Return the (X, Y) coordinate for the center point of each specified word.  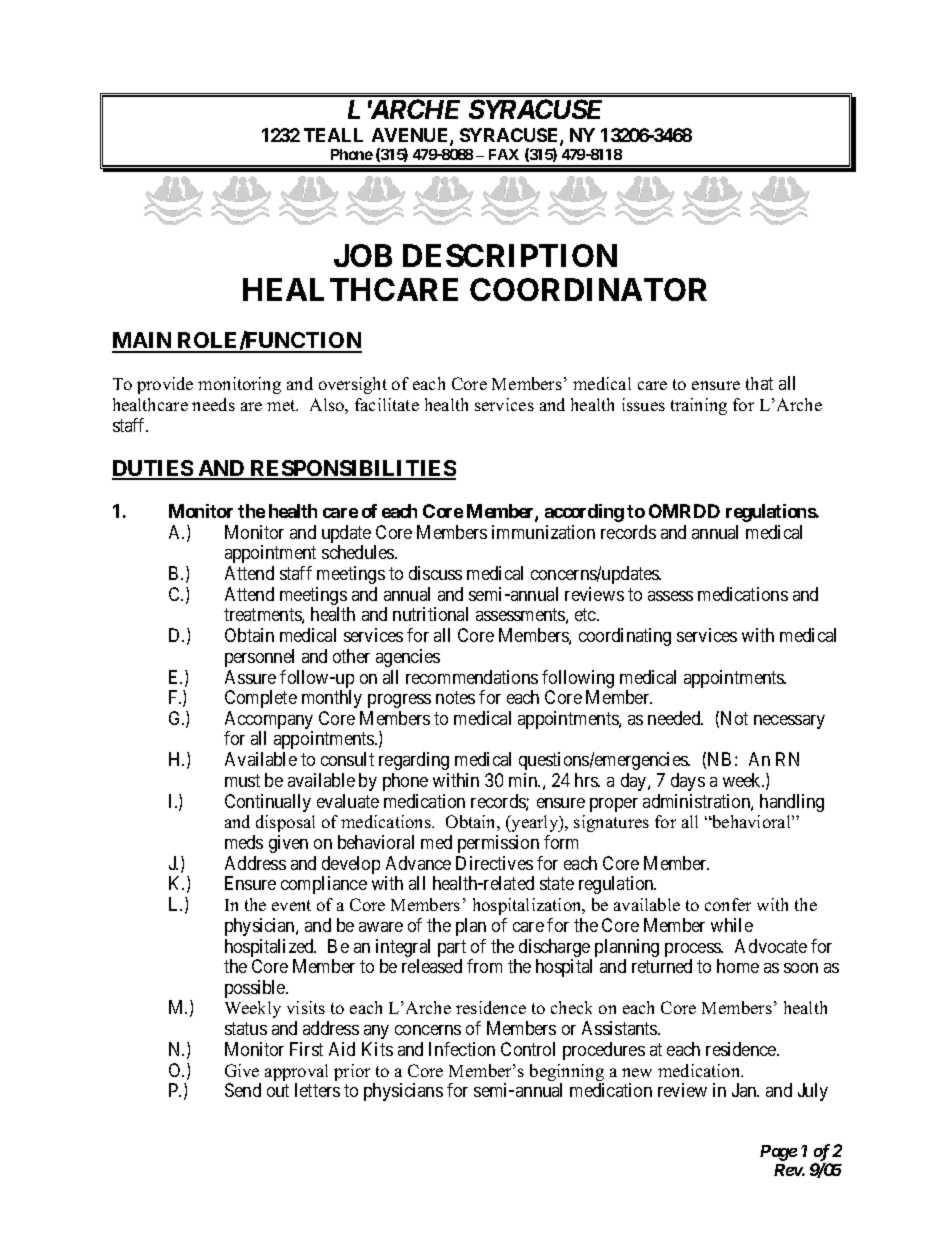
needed (675, 718)
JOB (363, 255)
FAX (504, 154)
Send (243, 1090)
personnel (259, 658)
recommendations (472, 677)
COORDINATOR (588, 289)
